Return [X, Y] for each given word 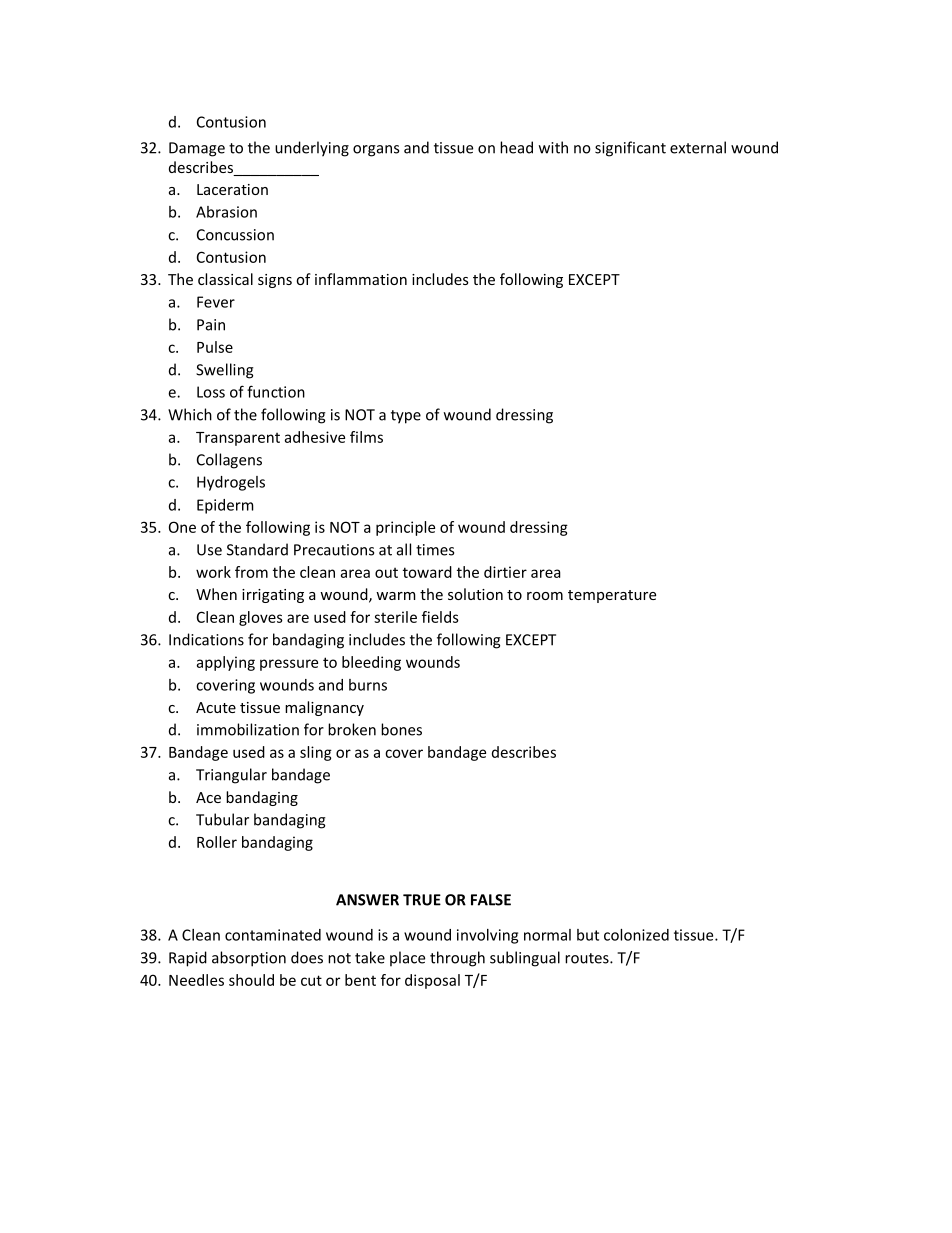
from [251, 572]
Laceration [232, 189]
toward [427, 572]
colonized [636, 935]
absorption [249, 959]
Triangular [231, 776]
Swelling [225, 371]
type [406, 417]
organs [376, 151]
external [698, 147]
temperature [612, 596]
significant [630, 149]
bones [401, 729]
